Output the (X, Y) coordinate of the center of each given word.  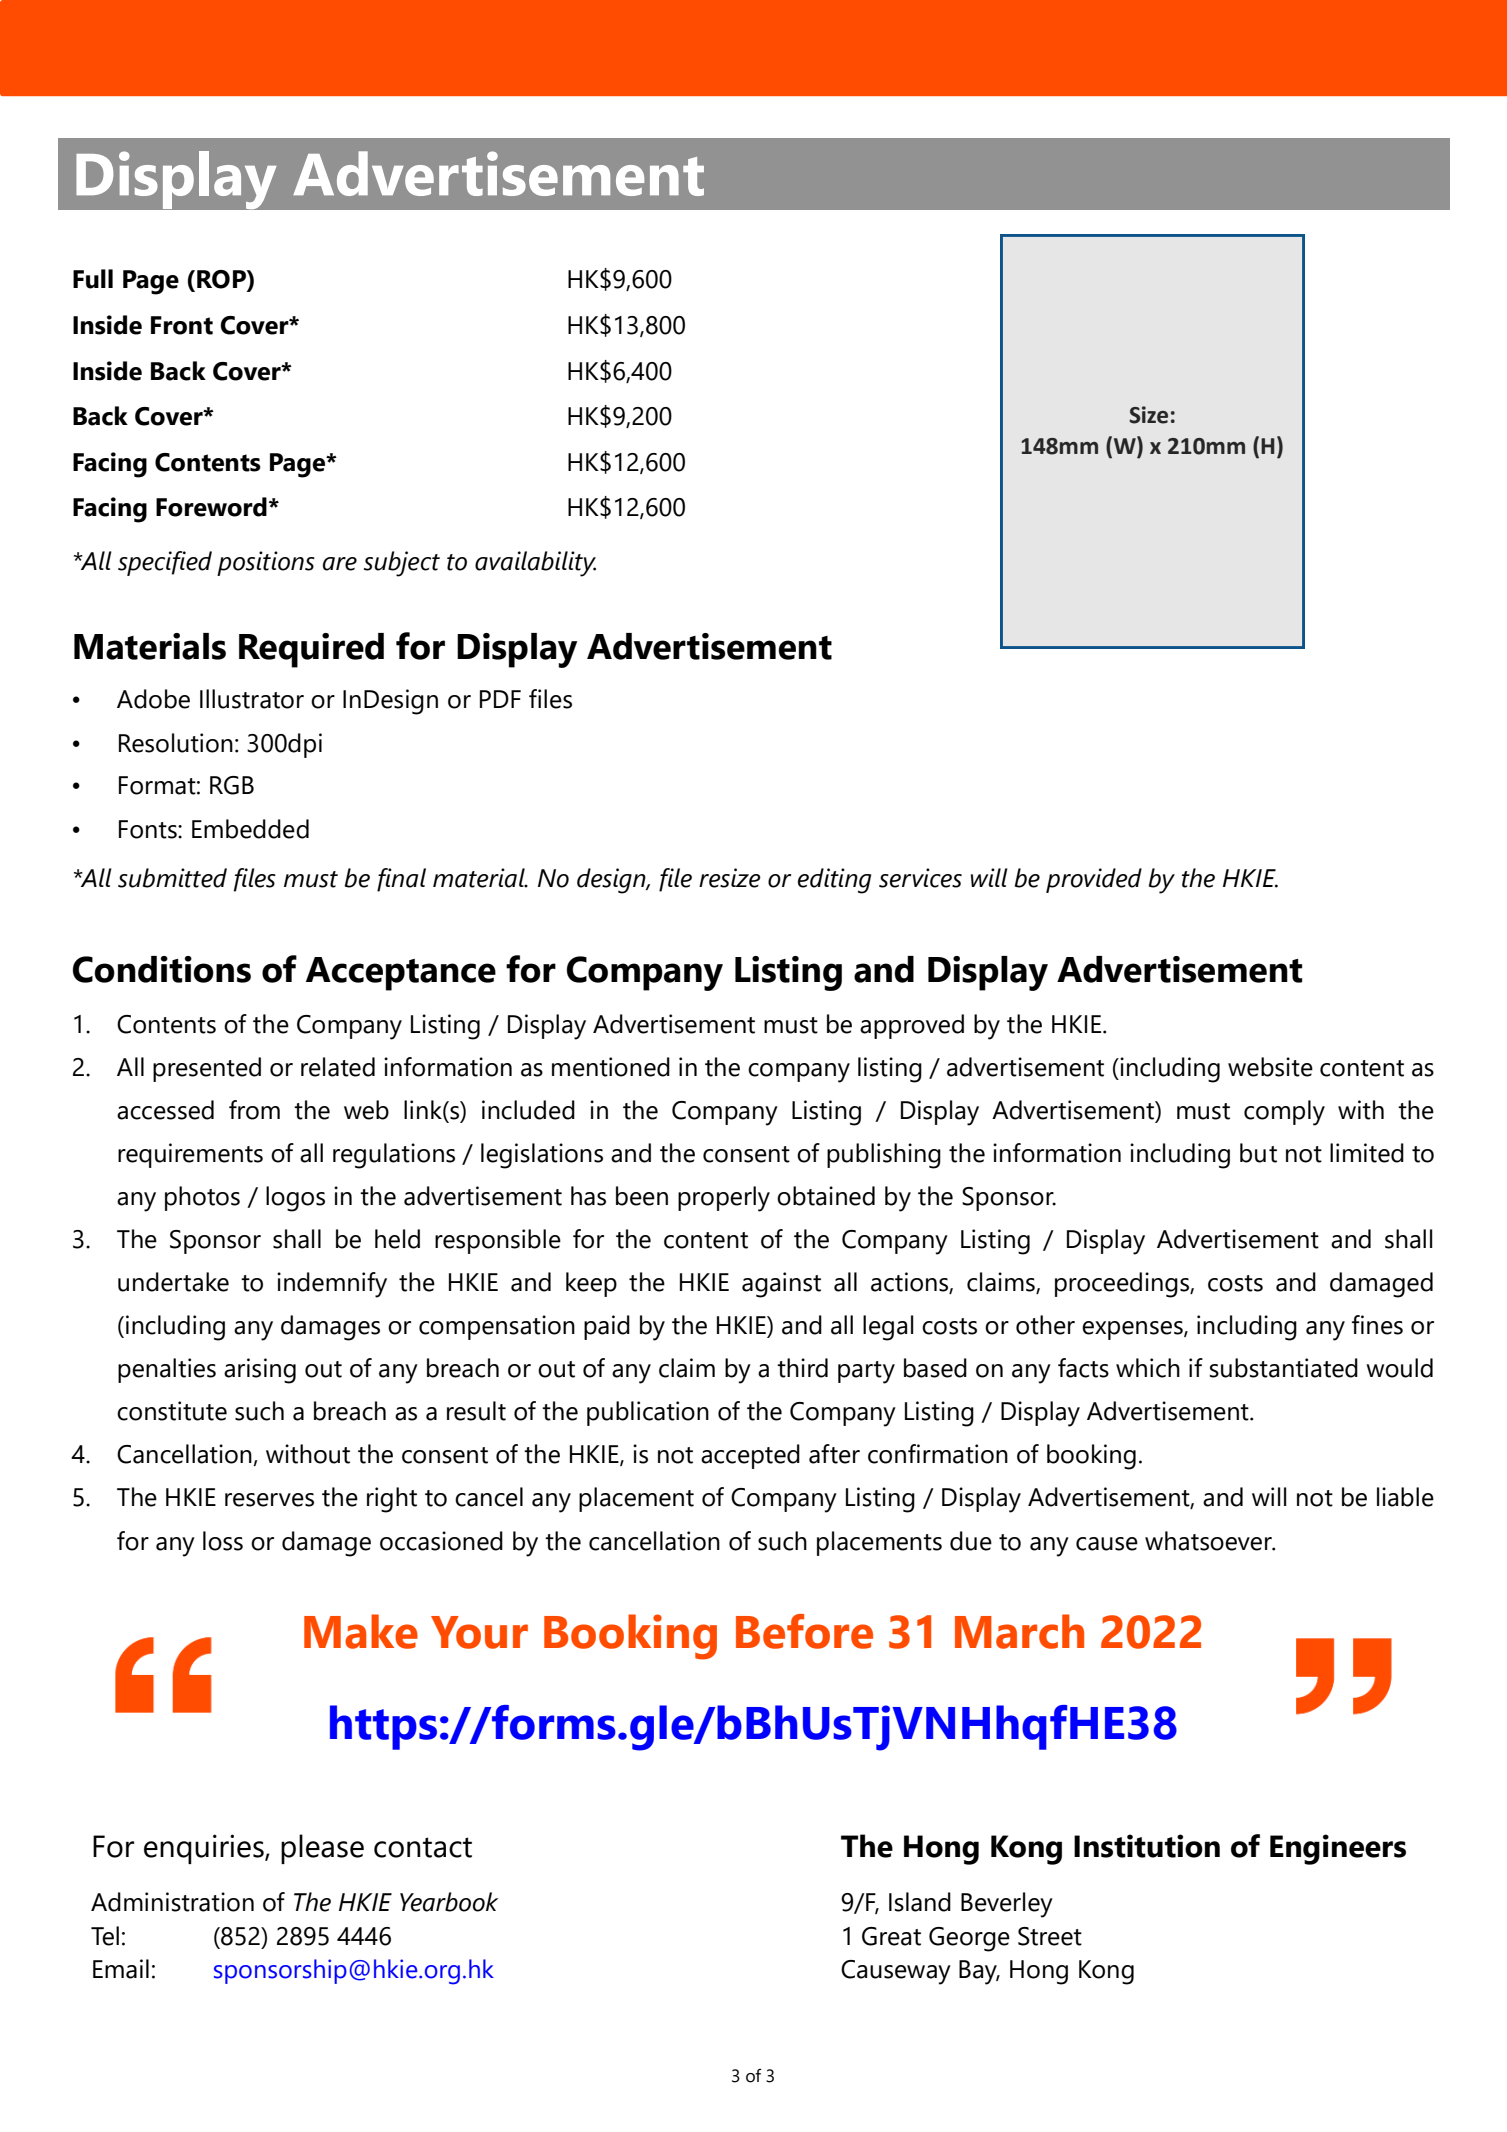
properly (724, 1199)
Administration (172, 1902)
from (254, 1110)
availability (535, 564)
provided (1094, 880)
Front (182, 325)
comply (1284, 1113)
